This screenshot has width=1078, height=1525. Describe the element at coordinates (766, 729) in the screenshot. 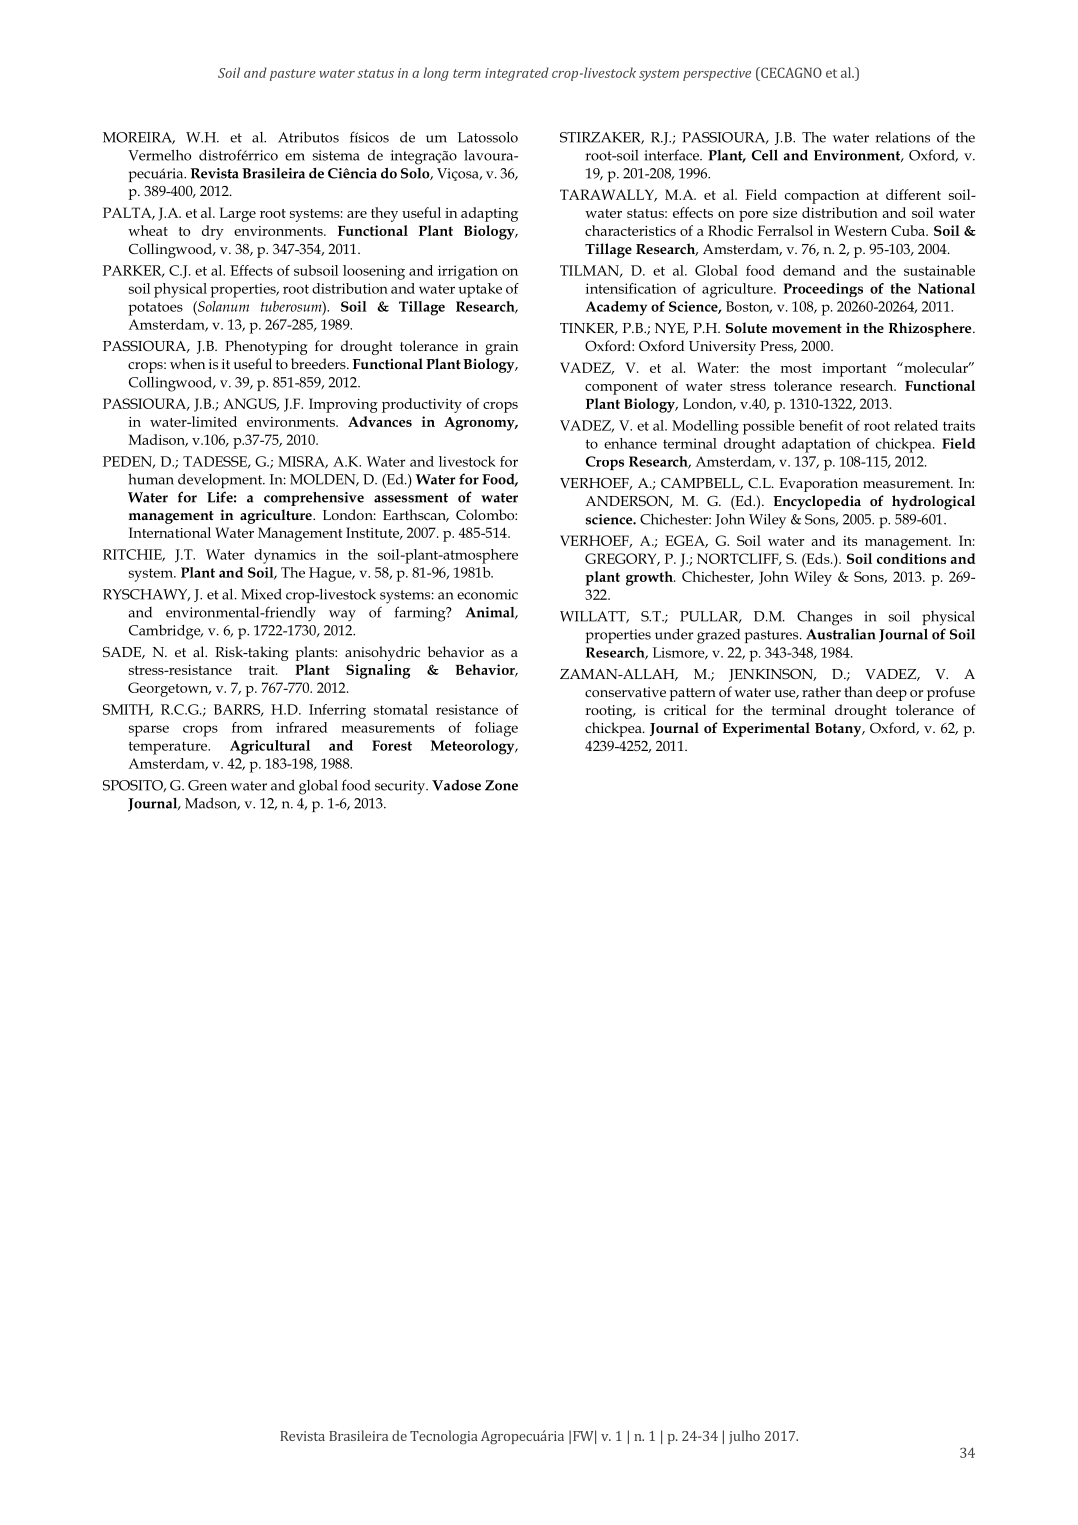

I see `Experimental` at that location.
